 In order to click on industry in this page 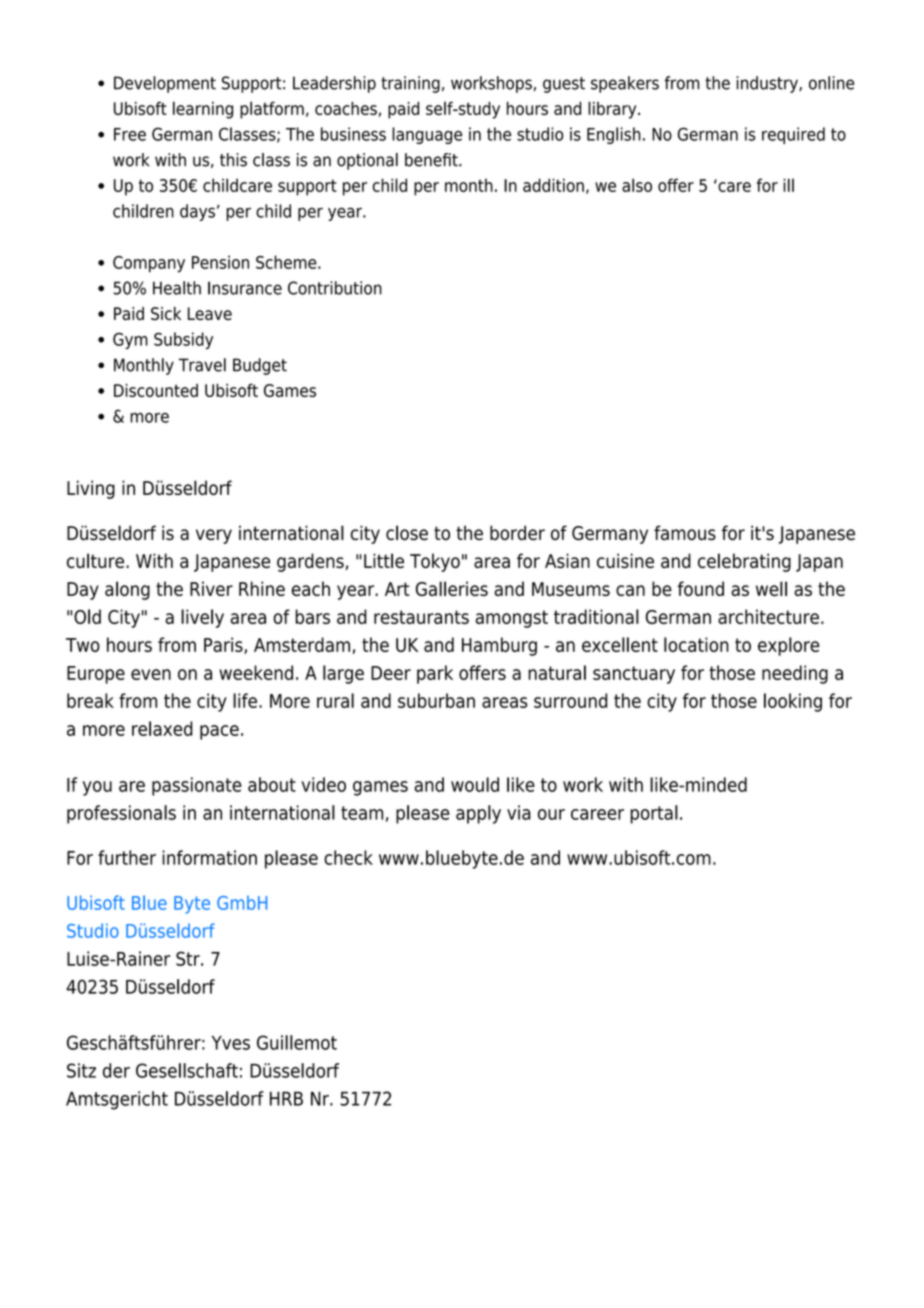, I will do `click(768, 84)`.
